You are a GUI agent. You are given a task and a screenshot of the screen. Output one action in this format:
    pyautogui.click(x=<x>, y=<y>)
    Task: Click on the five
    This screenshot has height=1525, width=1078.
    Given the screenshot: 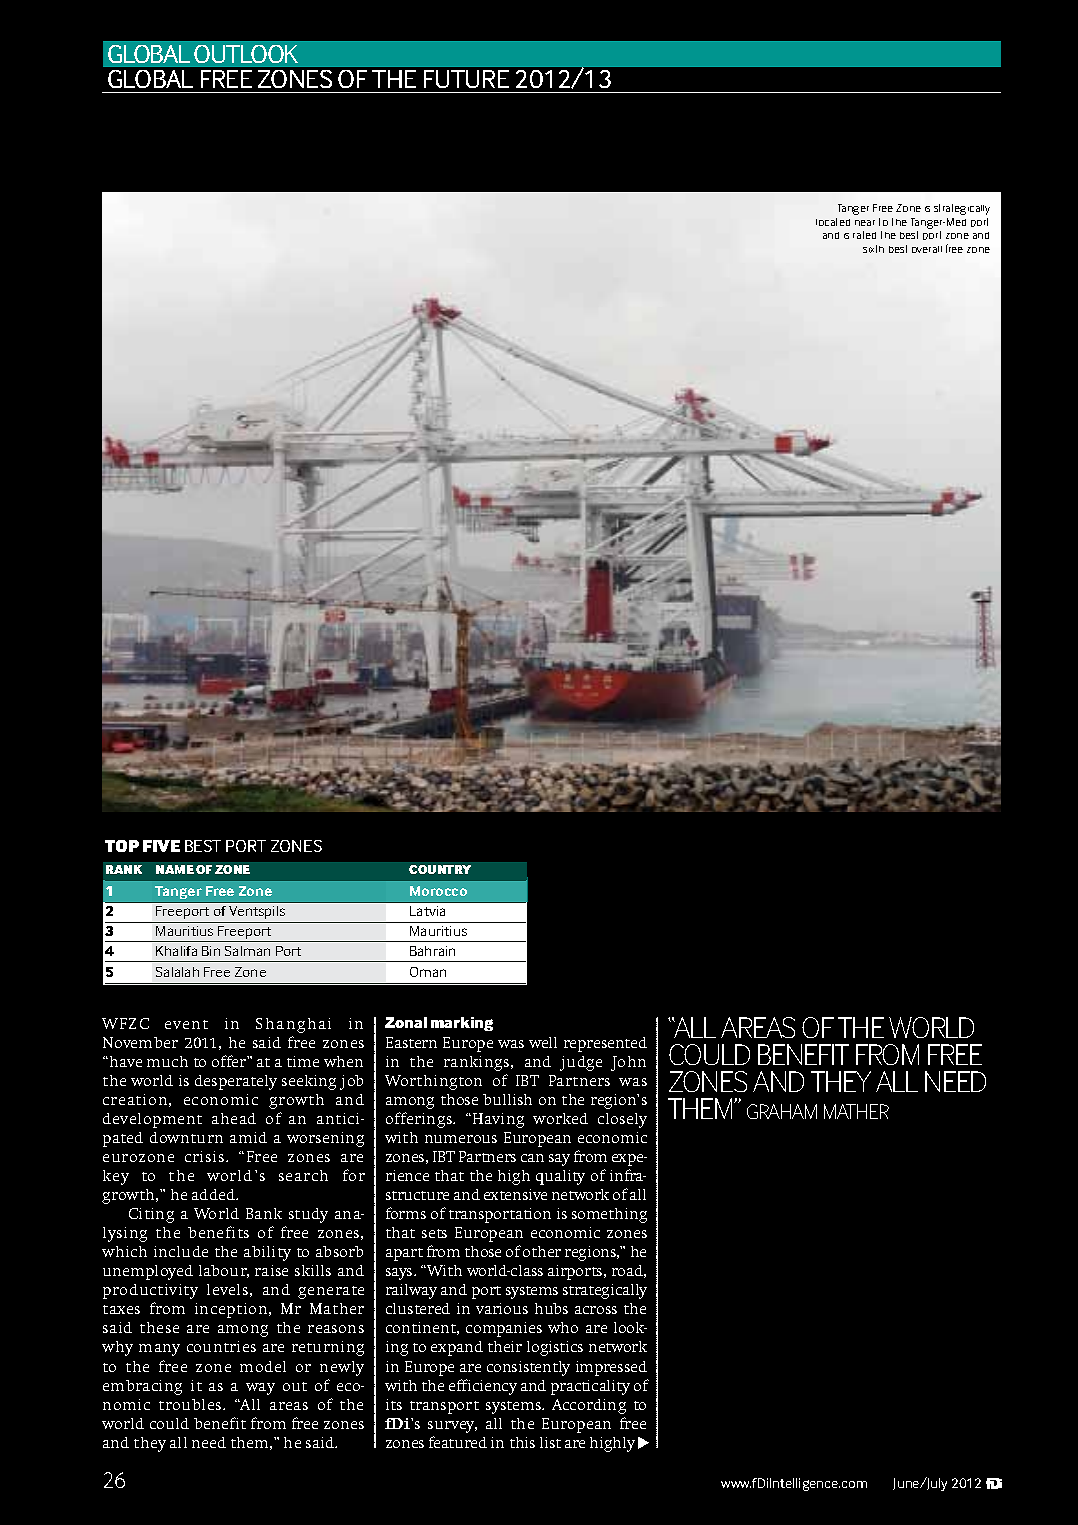 What is the action you would take?
    pyautogui.click(x=161, y=846)
